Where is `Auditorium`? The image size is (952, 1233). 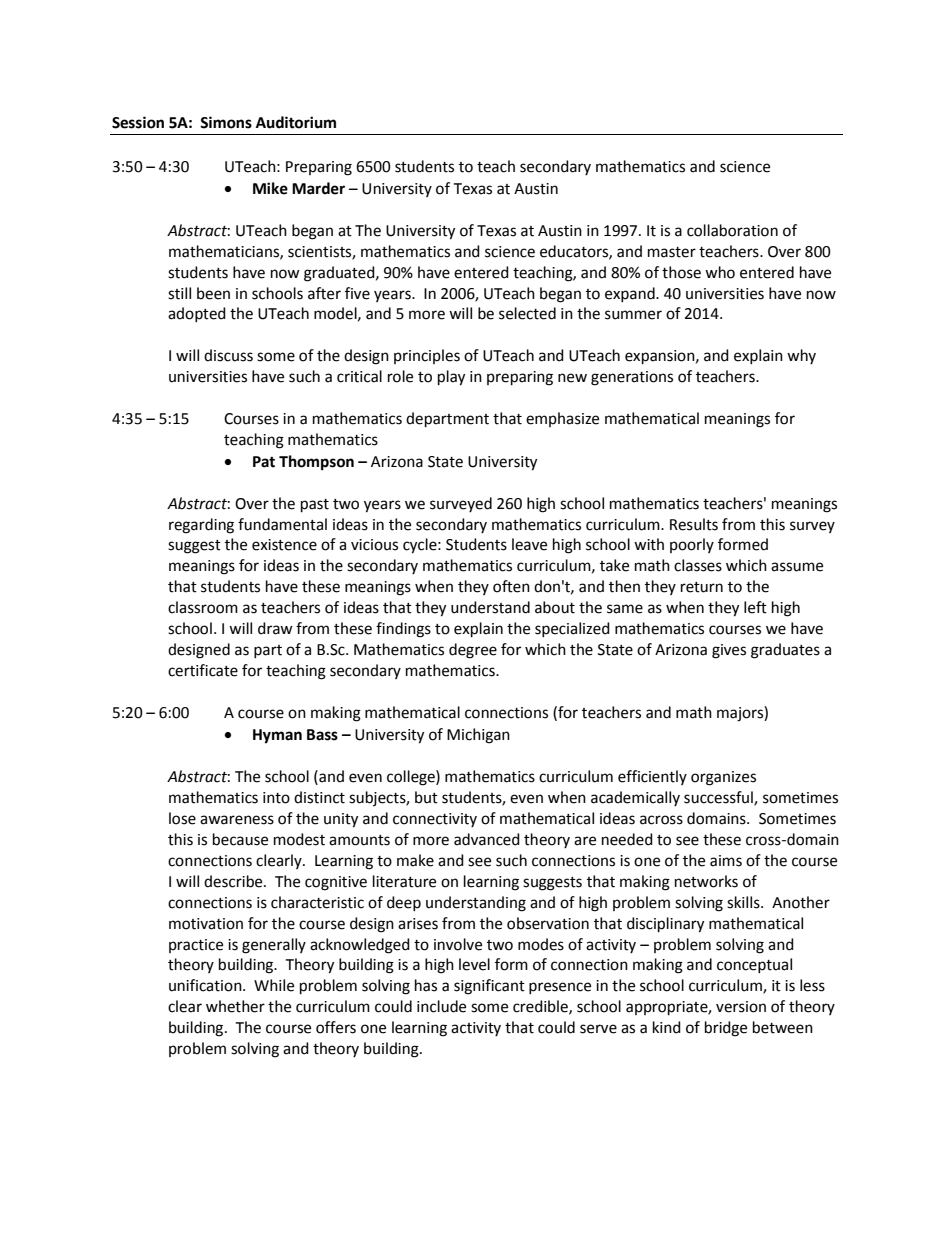
Auditorium is located at coordinates (296, 122).
